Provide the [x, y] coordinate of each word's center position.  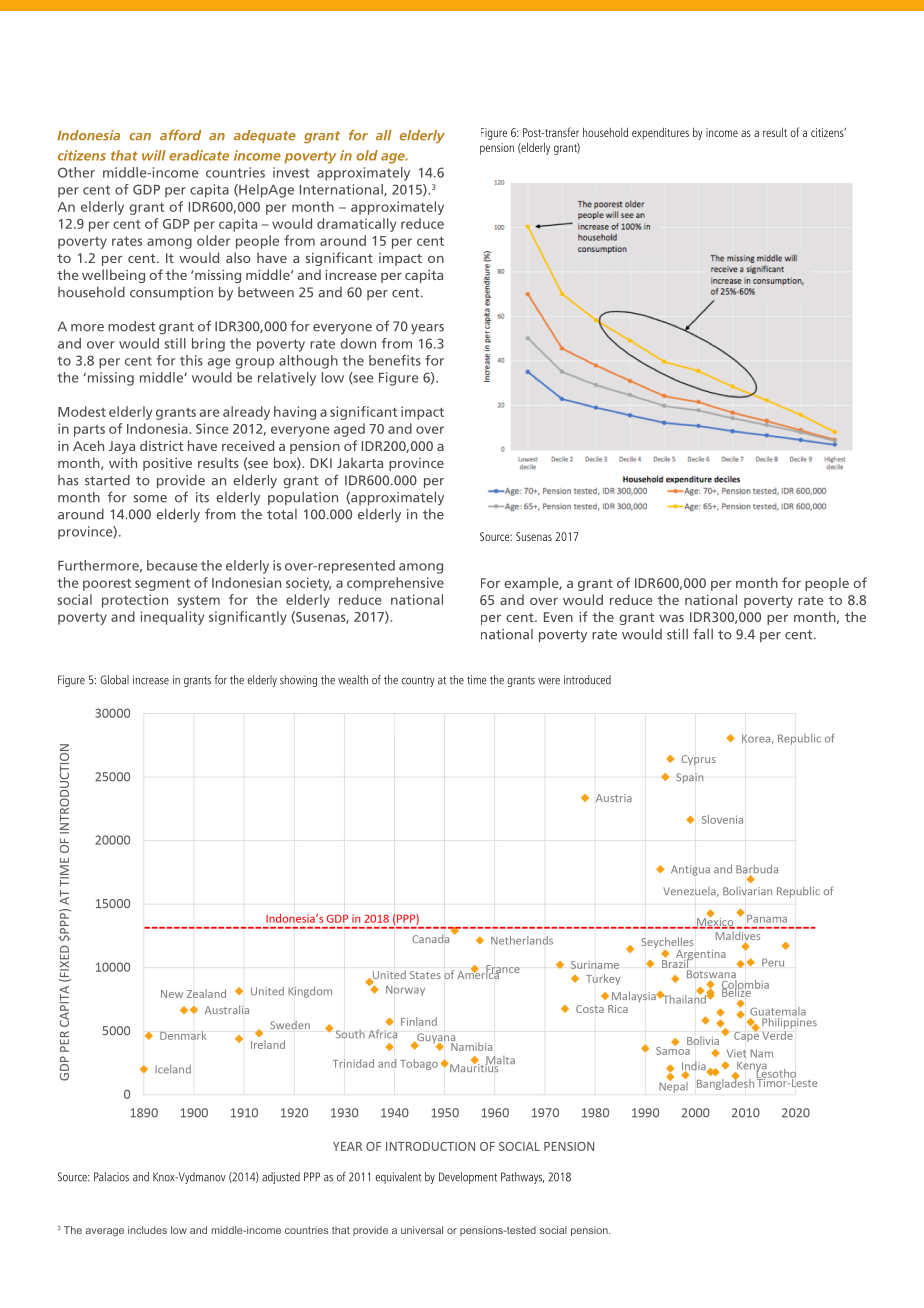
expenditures [660, 133]
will [154, 155]
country [418, 681]
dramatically [356, 225]
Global [114, 680]
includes [147, 1230]
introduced [587, 680]
